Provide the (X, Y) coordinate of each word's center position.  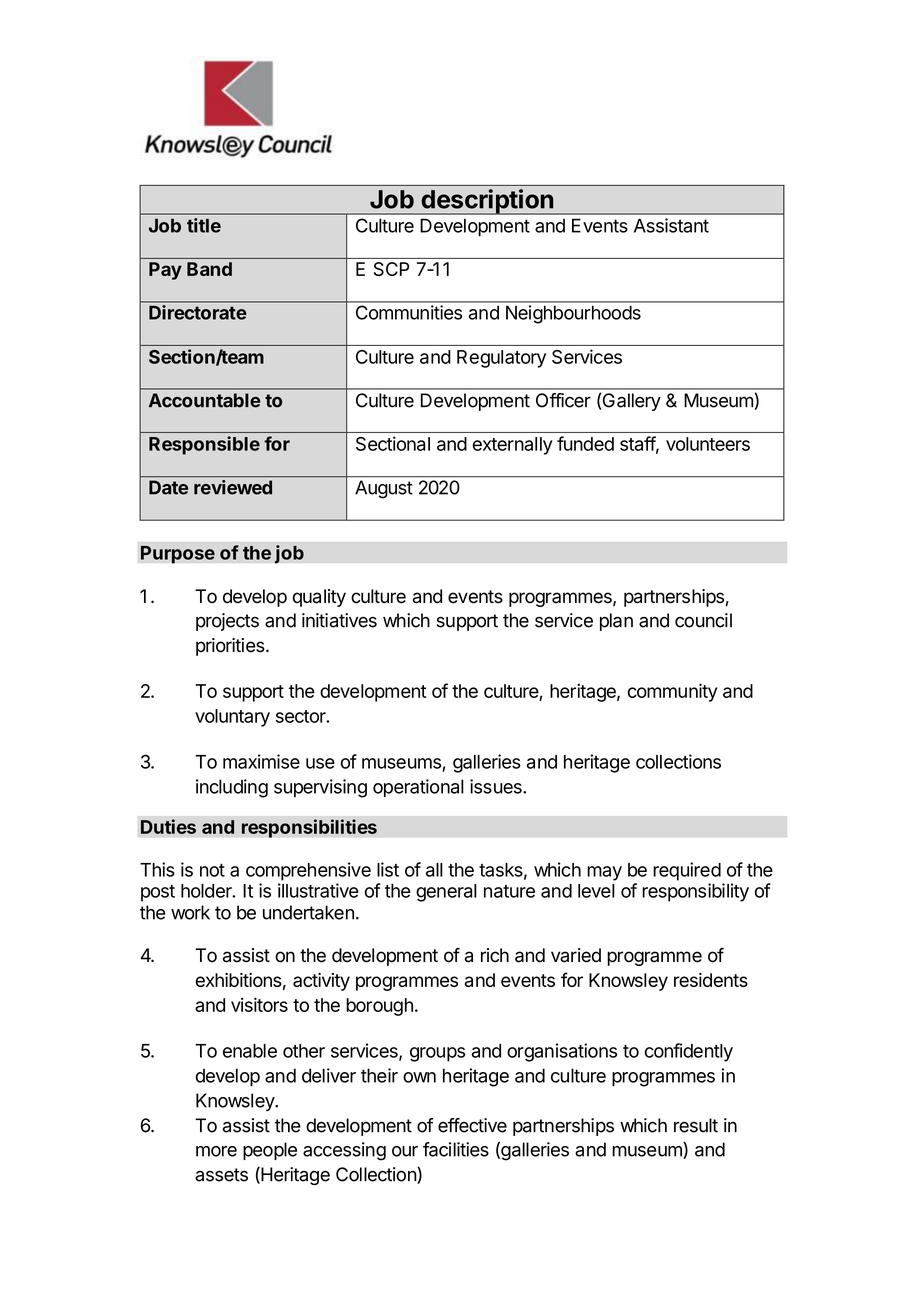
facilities (456, 1149)
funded (585, 443)
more (216, 1151)
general (446, 893)
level (596, 891)
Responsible (204, 445)
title (204, 225)
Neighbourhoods (573, 314)
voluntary (232, 718)
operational (418, 788)
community (672, 692)
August (384, 489)
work (190, 912)
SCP (391, 269)
